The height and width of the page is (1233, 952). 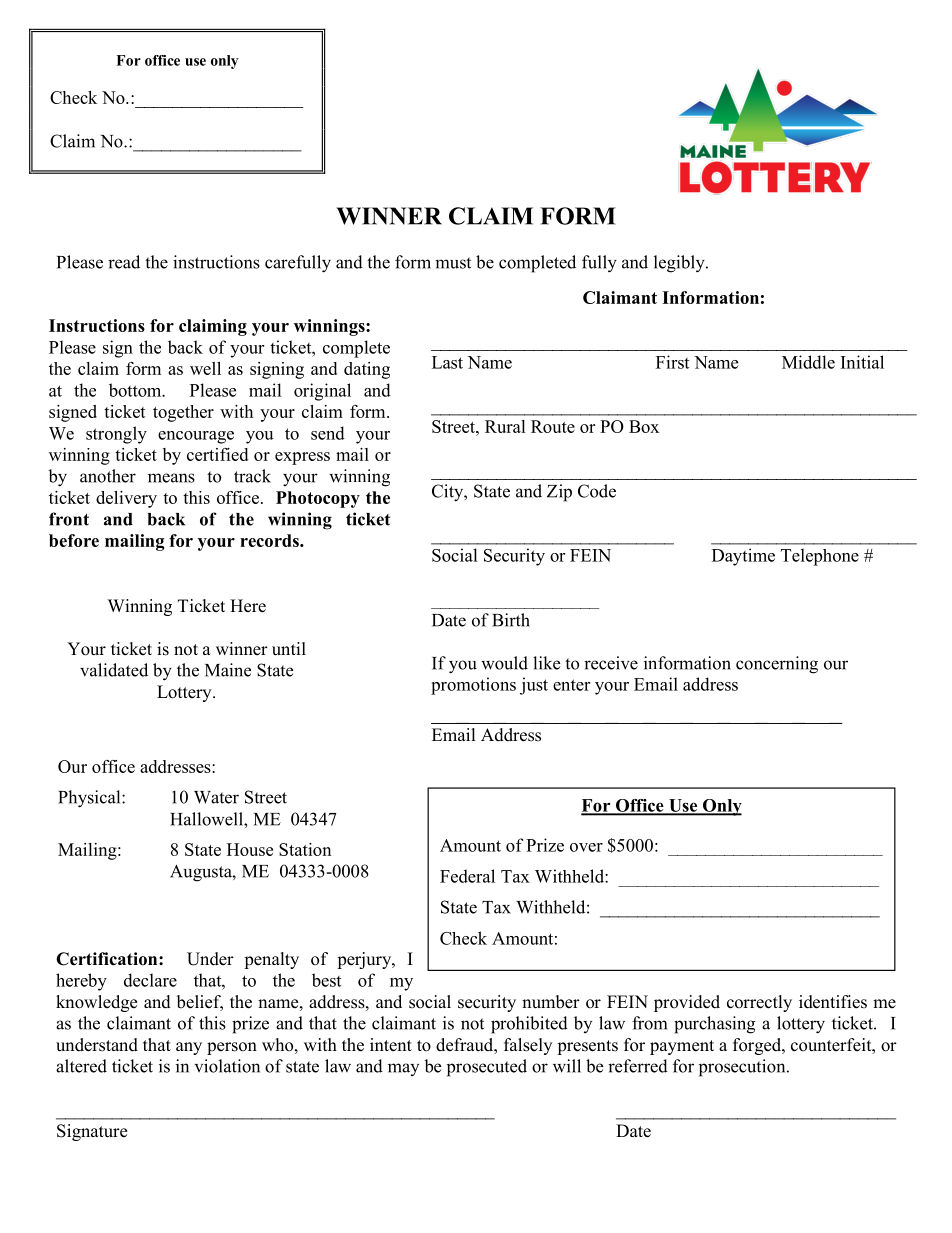 I want to click on would, so click(x=504, y=663).
